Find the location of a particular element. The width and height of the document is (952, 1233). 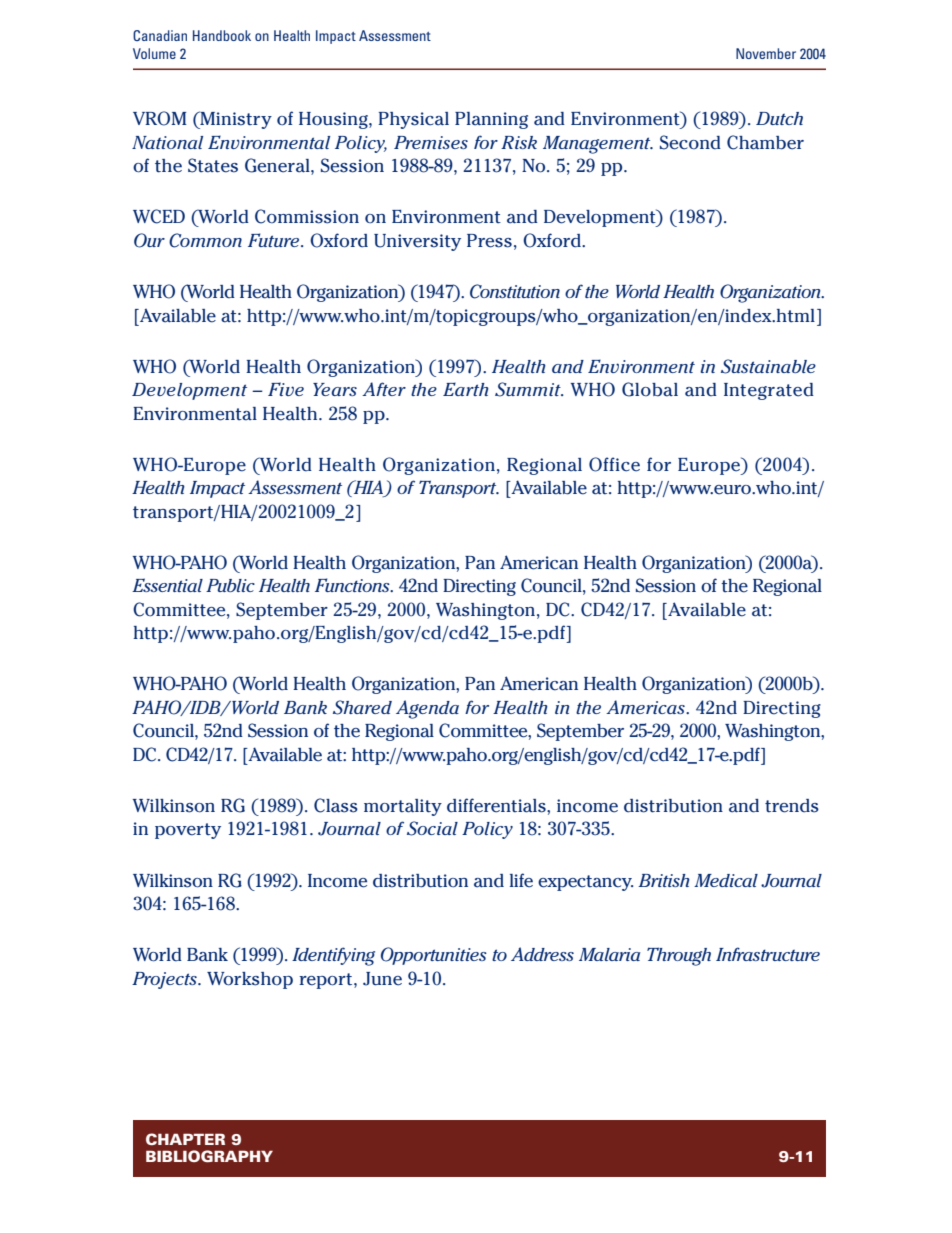

Medical is located at coordinates (726, 880).
